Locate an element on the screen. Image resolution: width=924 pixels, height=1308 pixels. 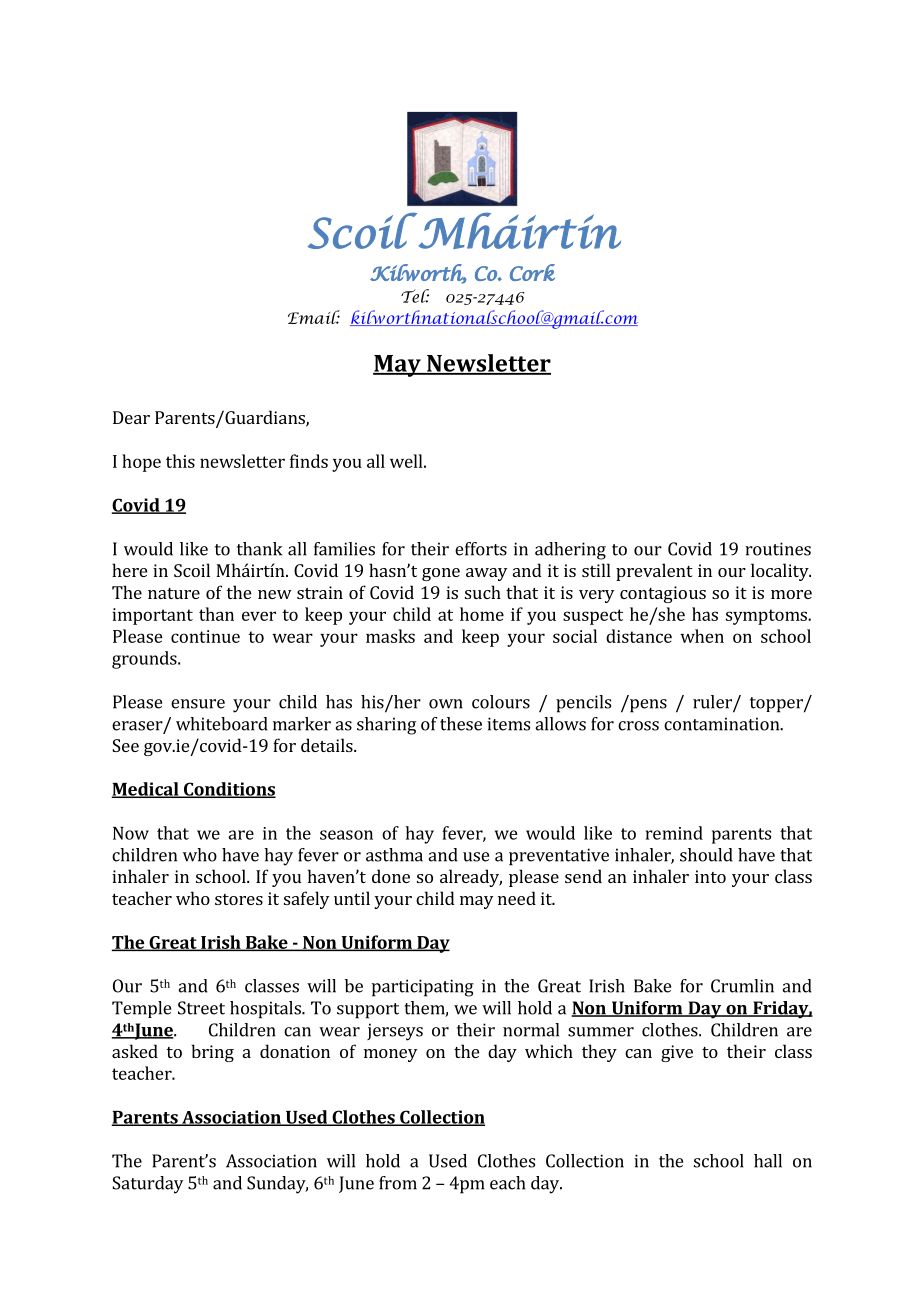
whiteboard is located at coordinates (222, 724).
